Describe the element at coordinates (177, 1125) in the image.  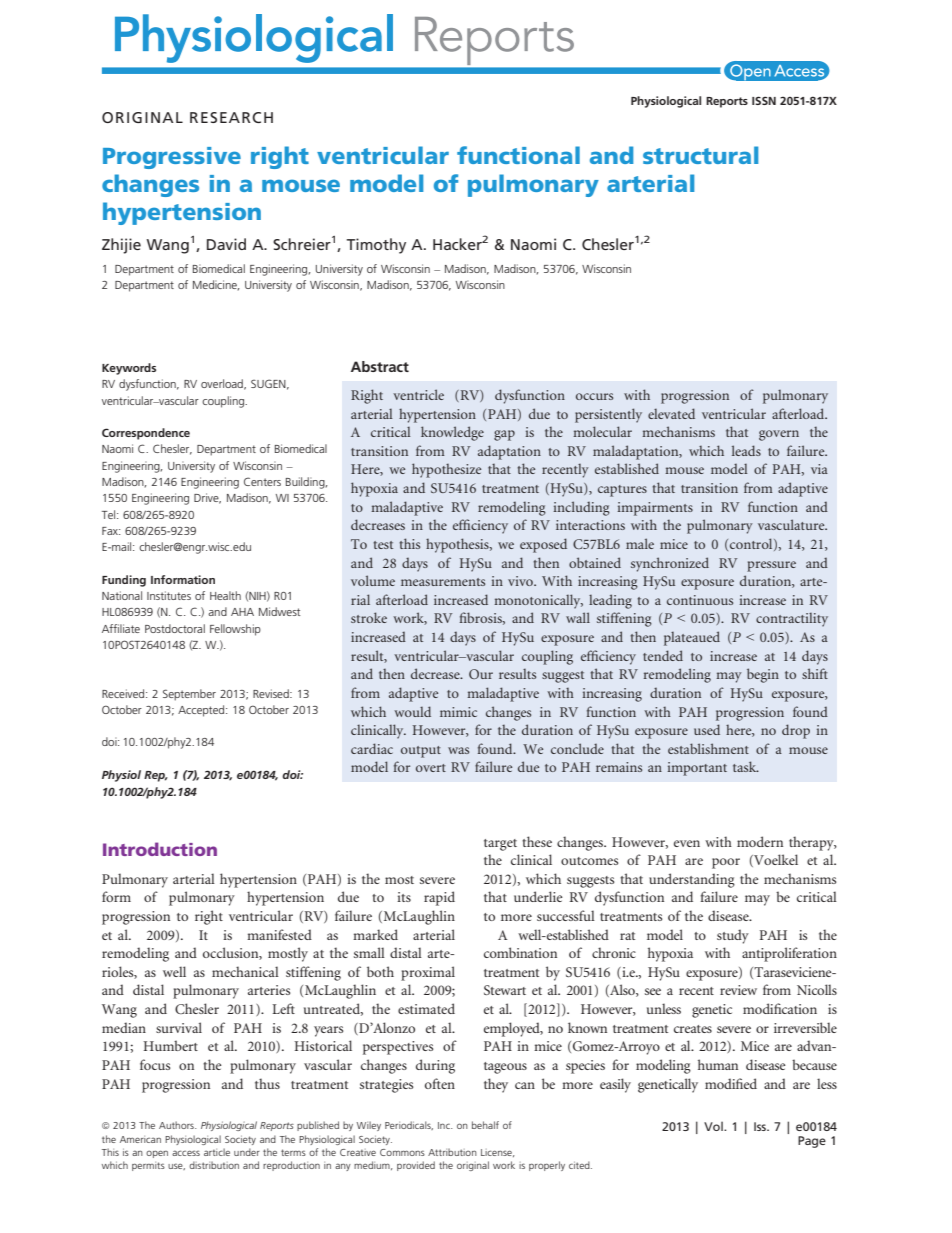
I see `Authors` at that location.
